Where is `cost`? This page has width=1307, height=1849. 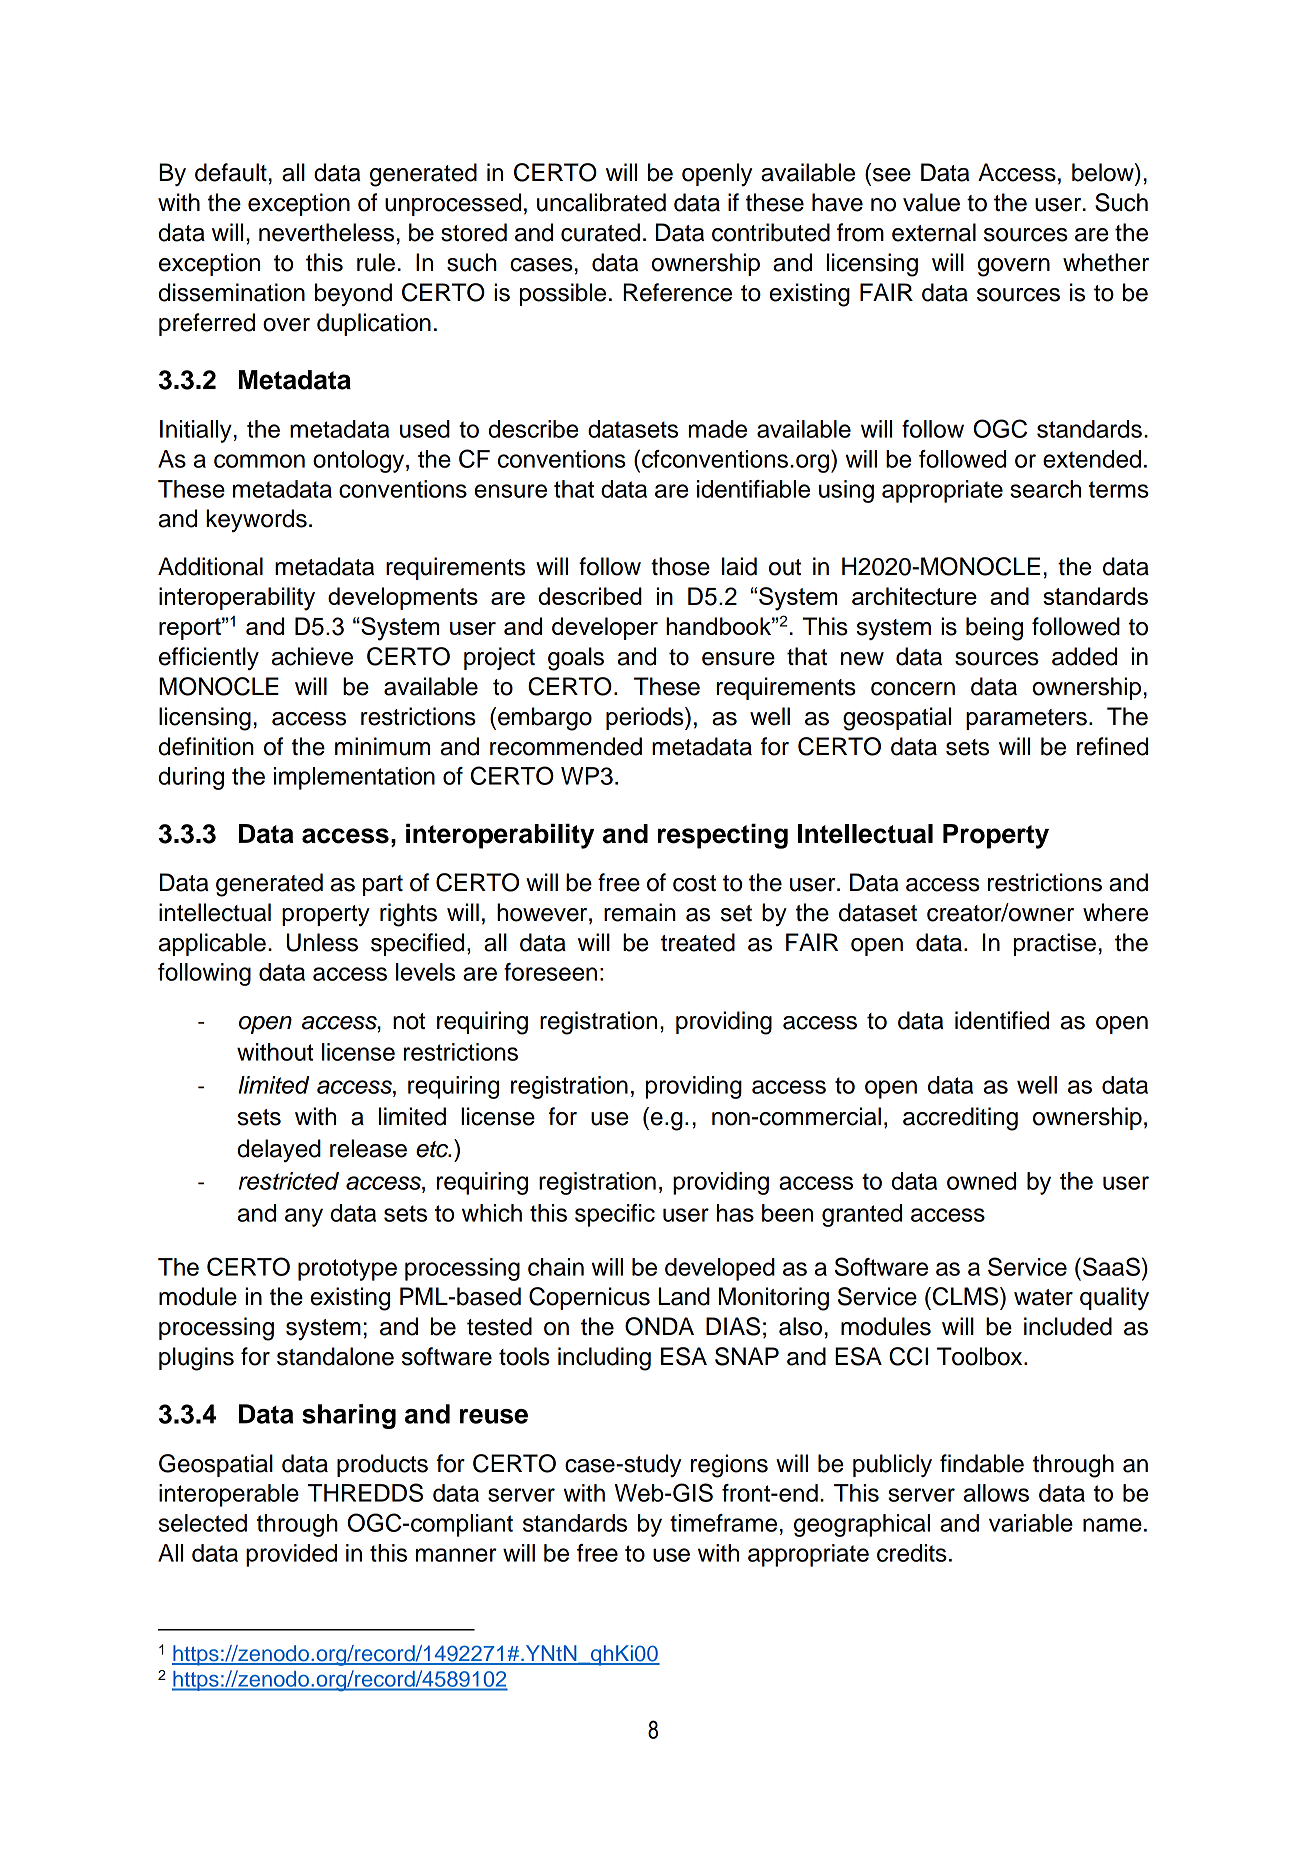 cost is located at coordinates (694, 883).
